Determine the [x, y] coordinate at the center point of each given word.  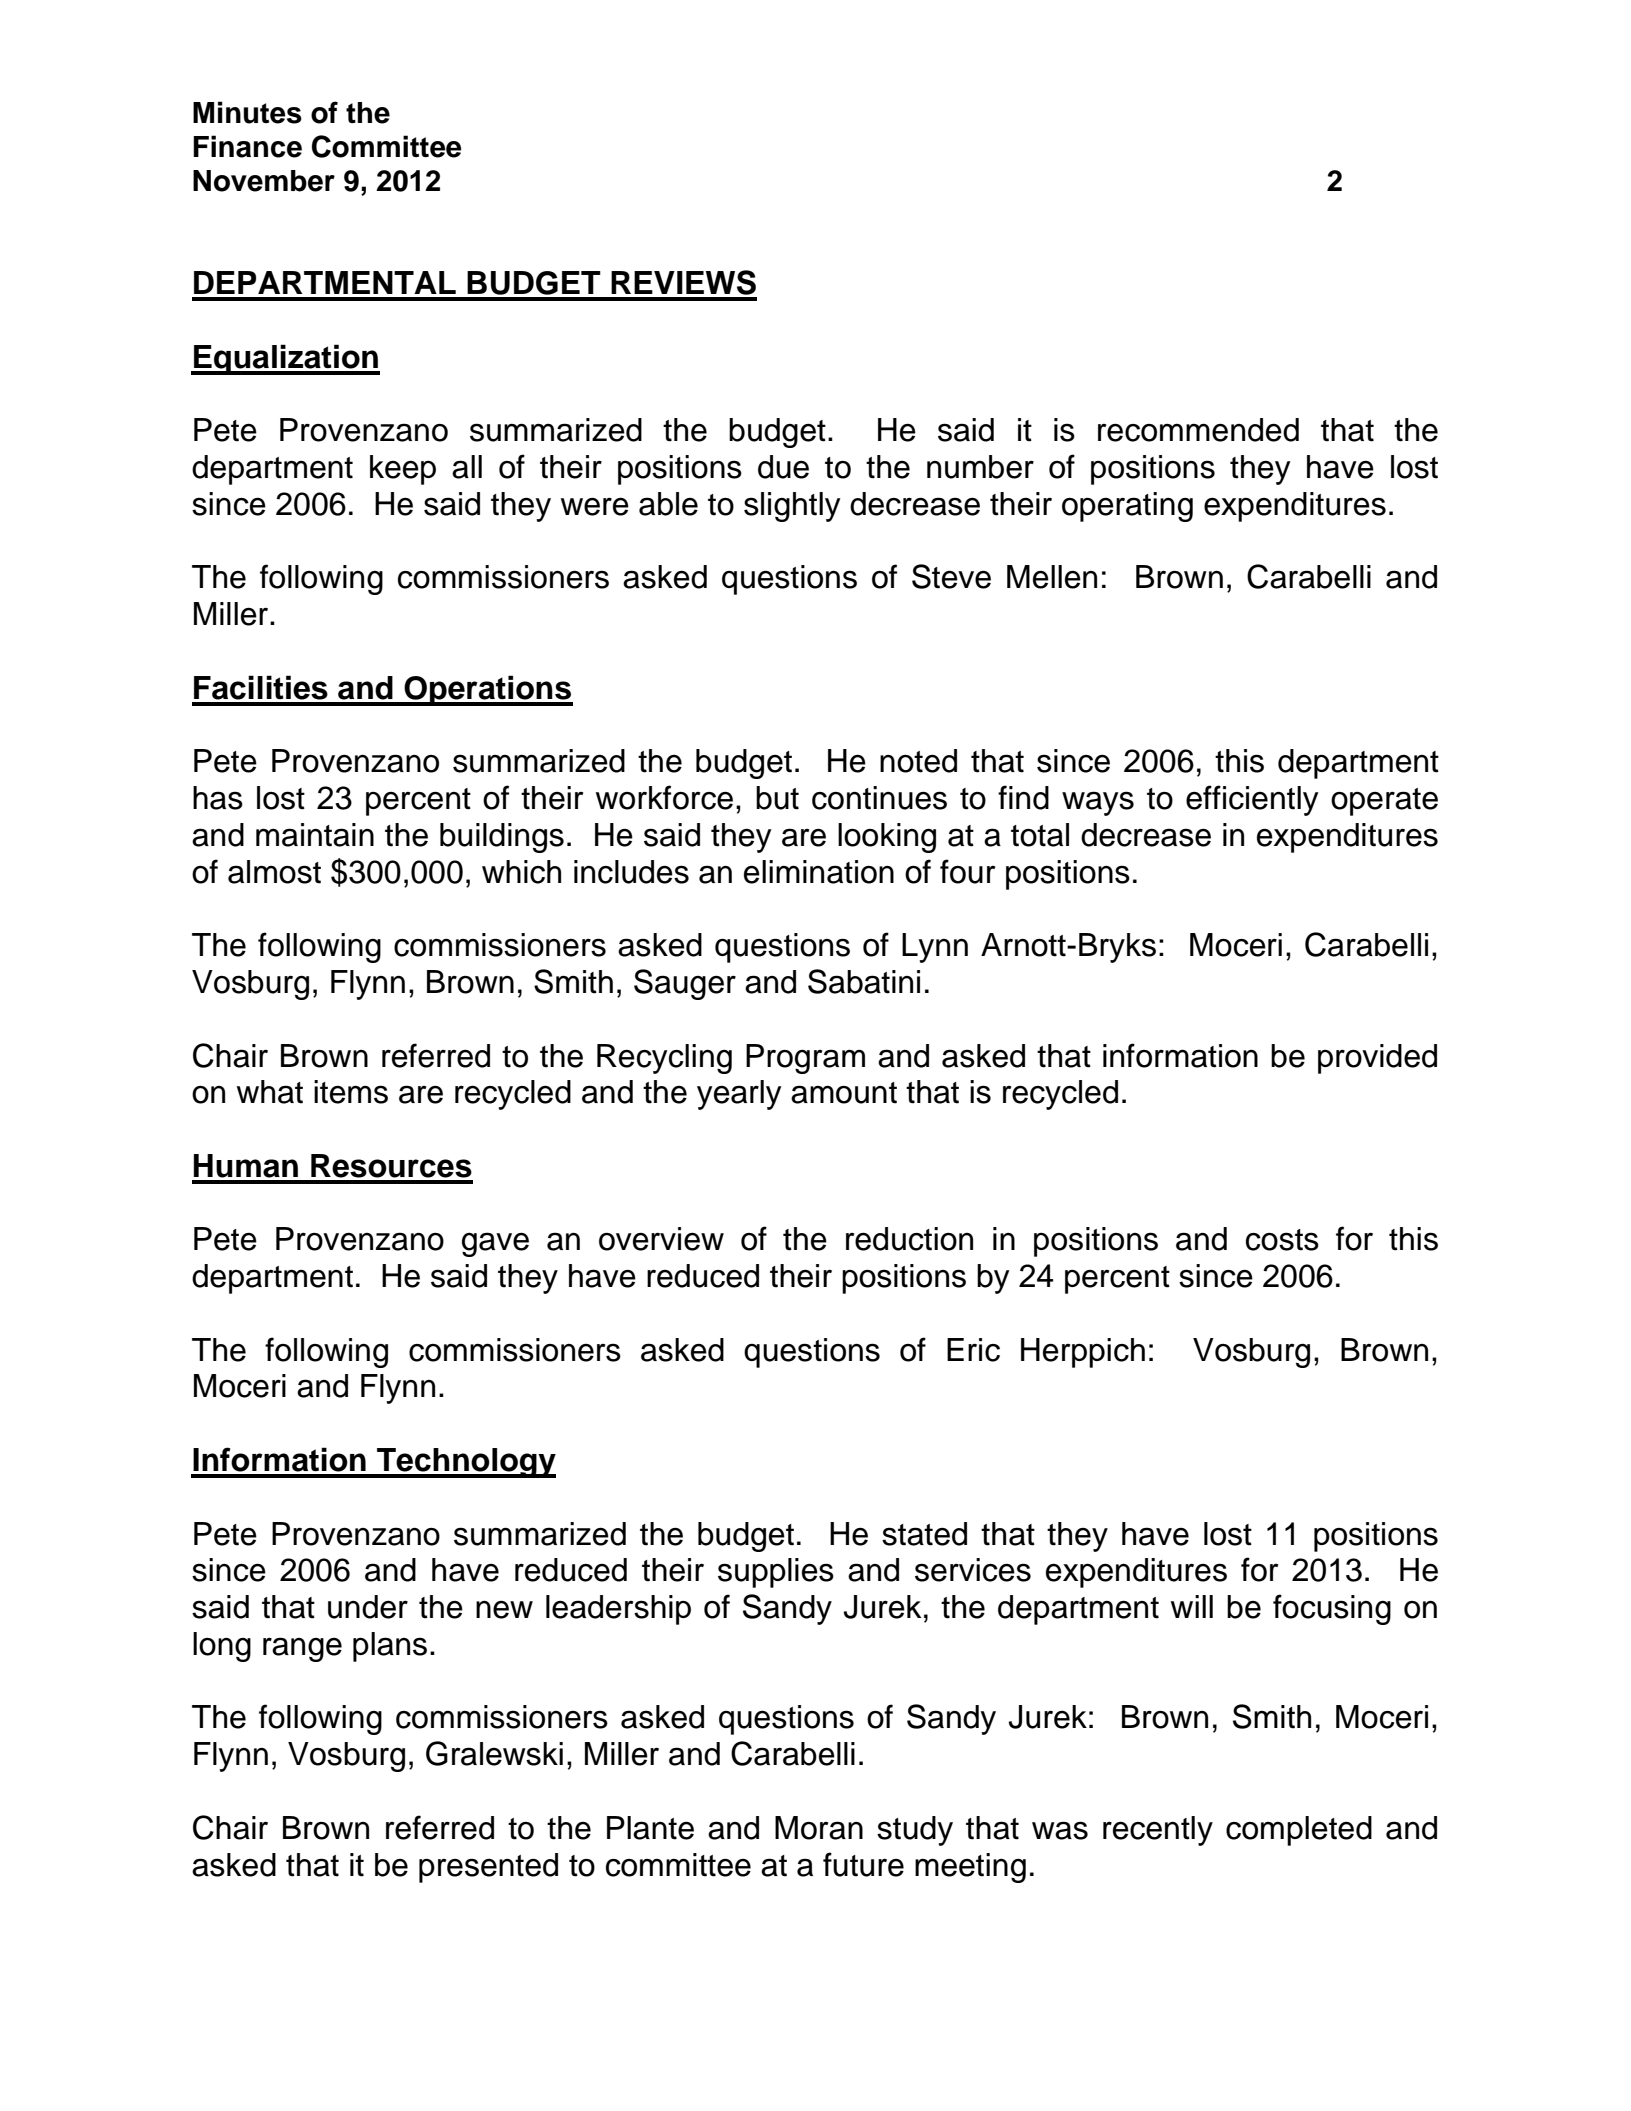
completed [1299, 1831]
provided [1377, 1059]
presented [488, 1868]
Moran [819, 1828]
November [264, 181]
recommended [1198, 430]
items [351, 1092]
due [783, 467]
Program [805, 1059]
